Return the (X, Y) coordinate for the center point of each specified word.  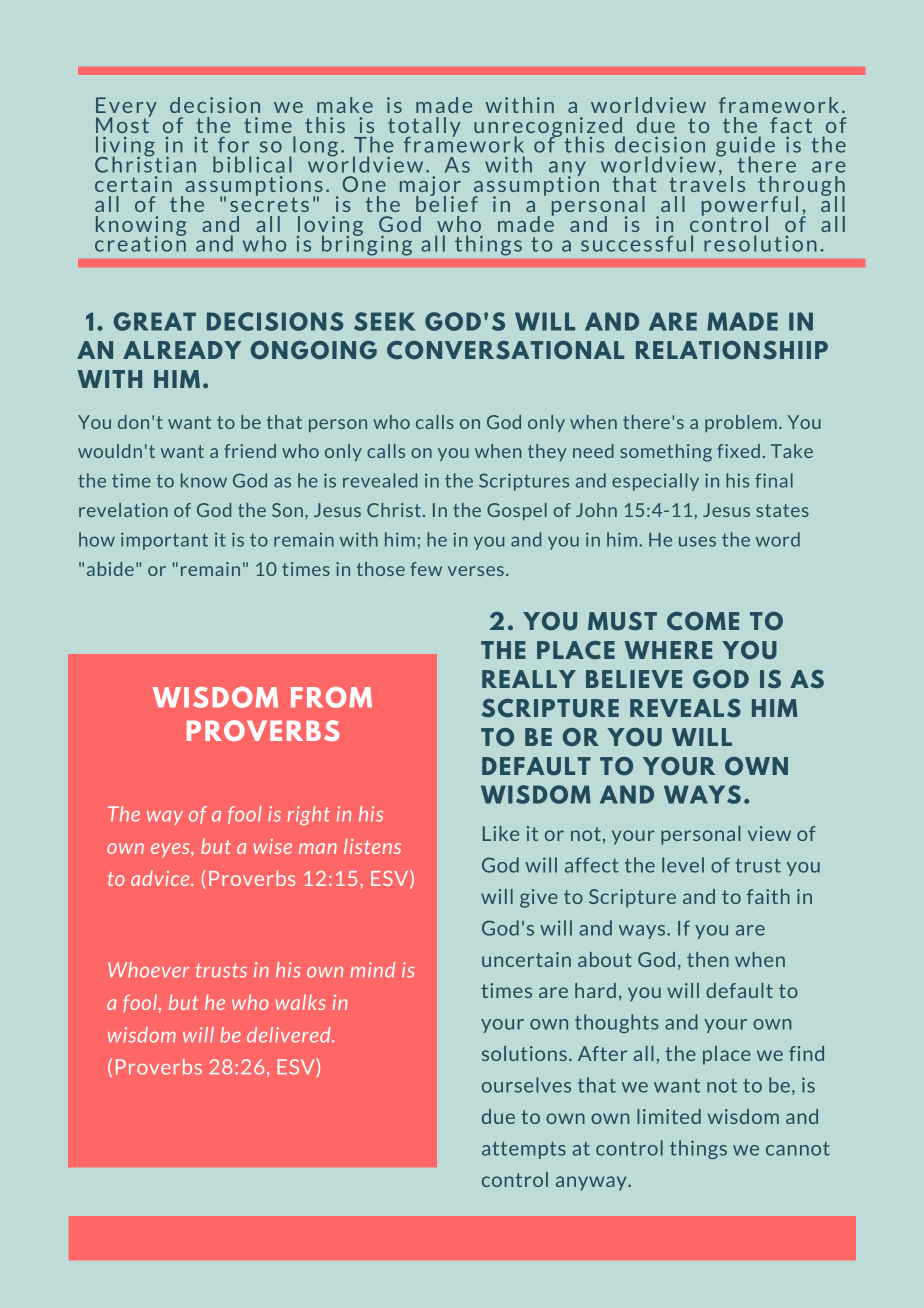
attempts (524, 1150)
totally (424, 128)
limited (669, 1116)
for (233, 145)
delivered (290, 1035)
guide (745, 147)
